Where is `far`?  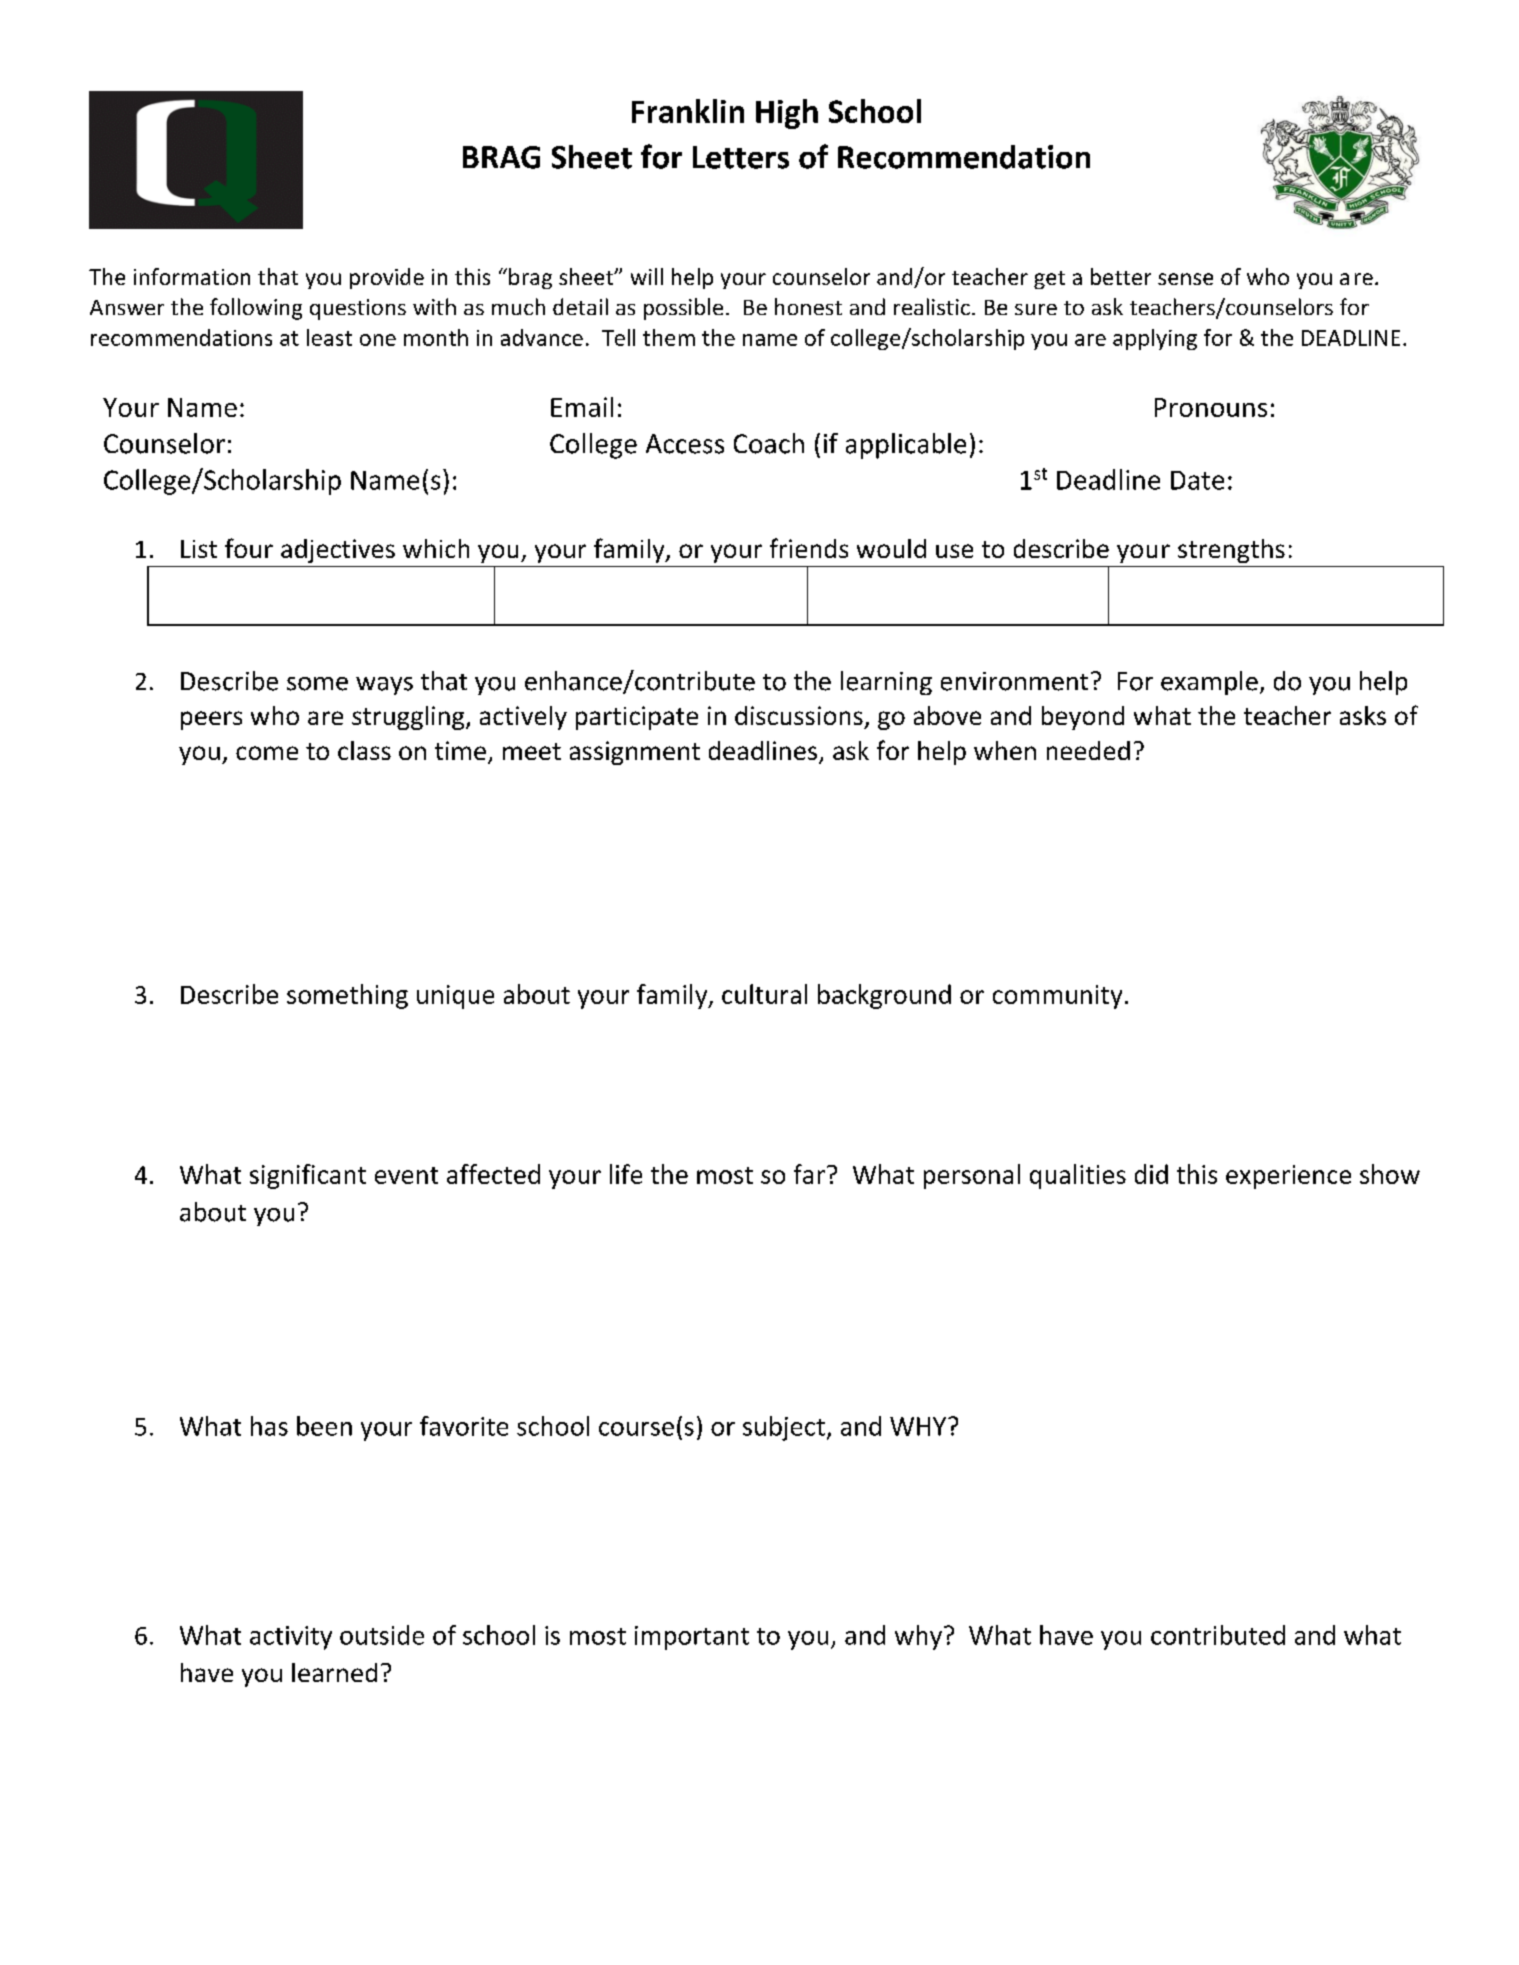 far is located at coordinates (809, 1174).
